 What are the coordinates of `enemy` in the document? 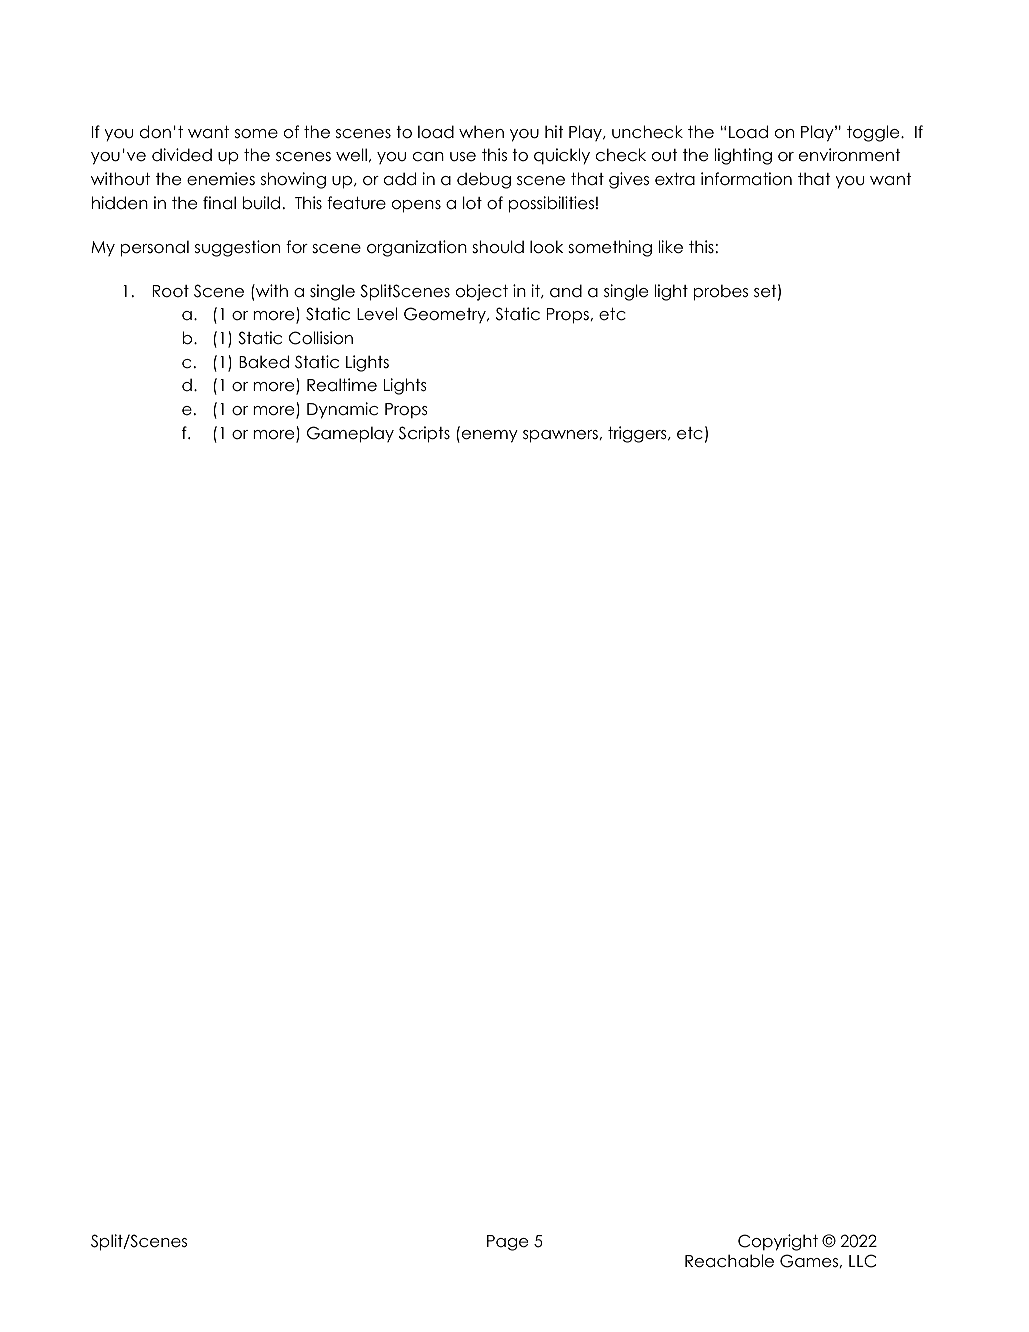 It's located at (490, 436).
